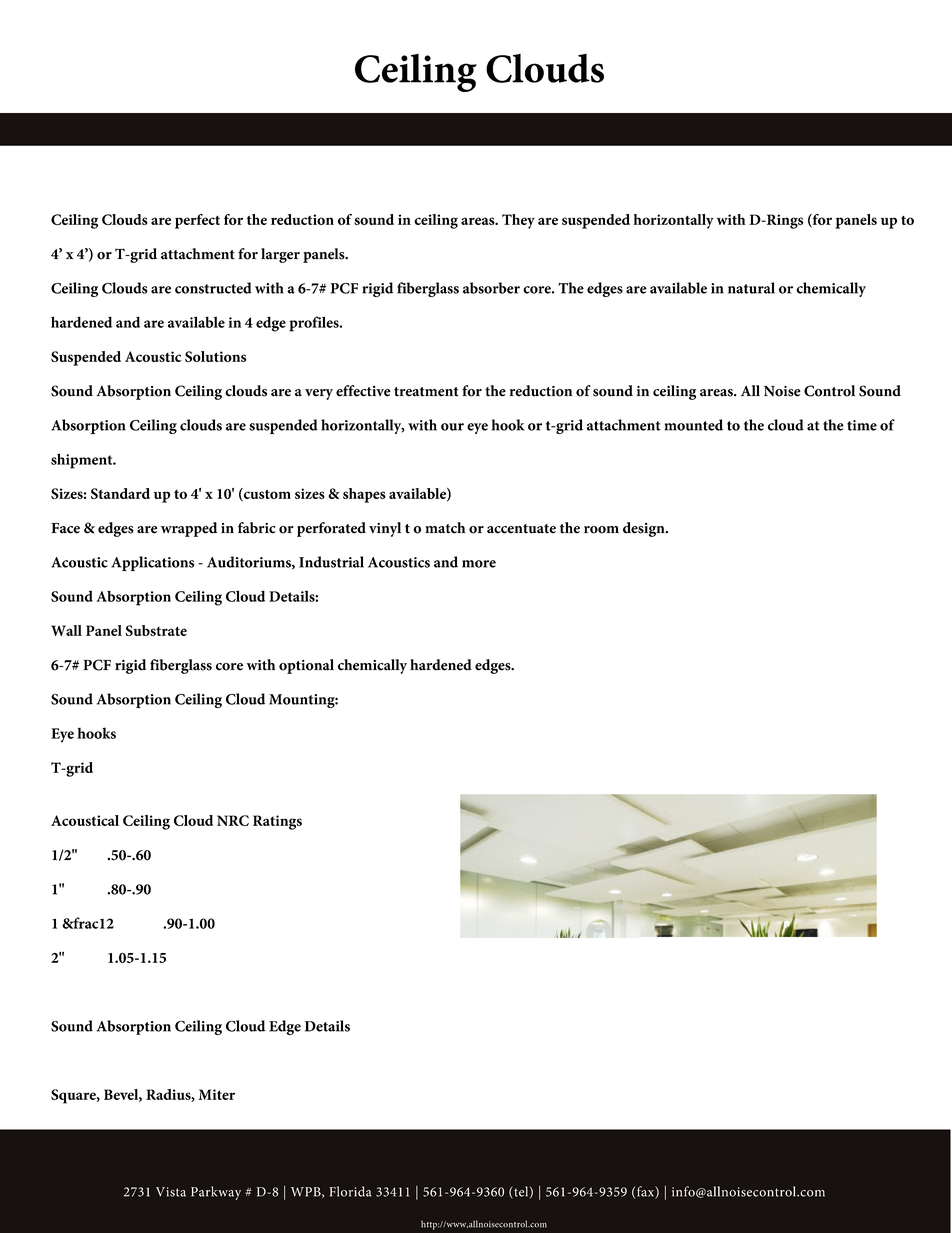 Image resolution: width=952 pixels, height=1233 pixels. What do you see at coordinates (83, 461) in the screenshot?
I see `shipment` at bounding box center [83, 461].
